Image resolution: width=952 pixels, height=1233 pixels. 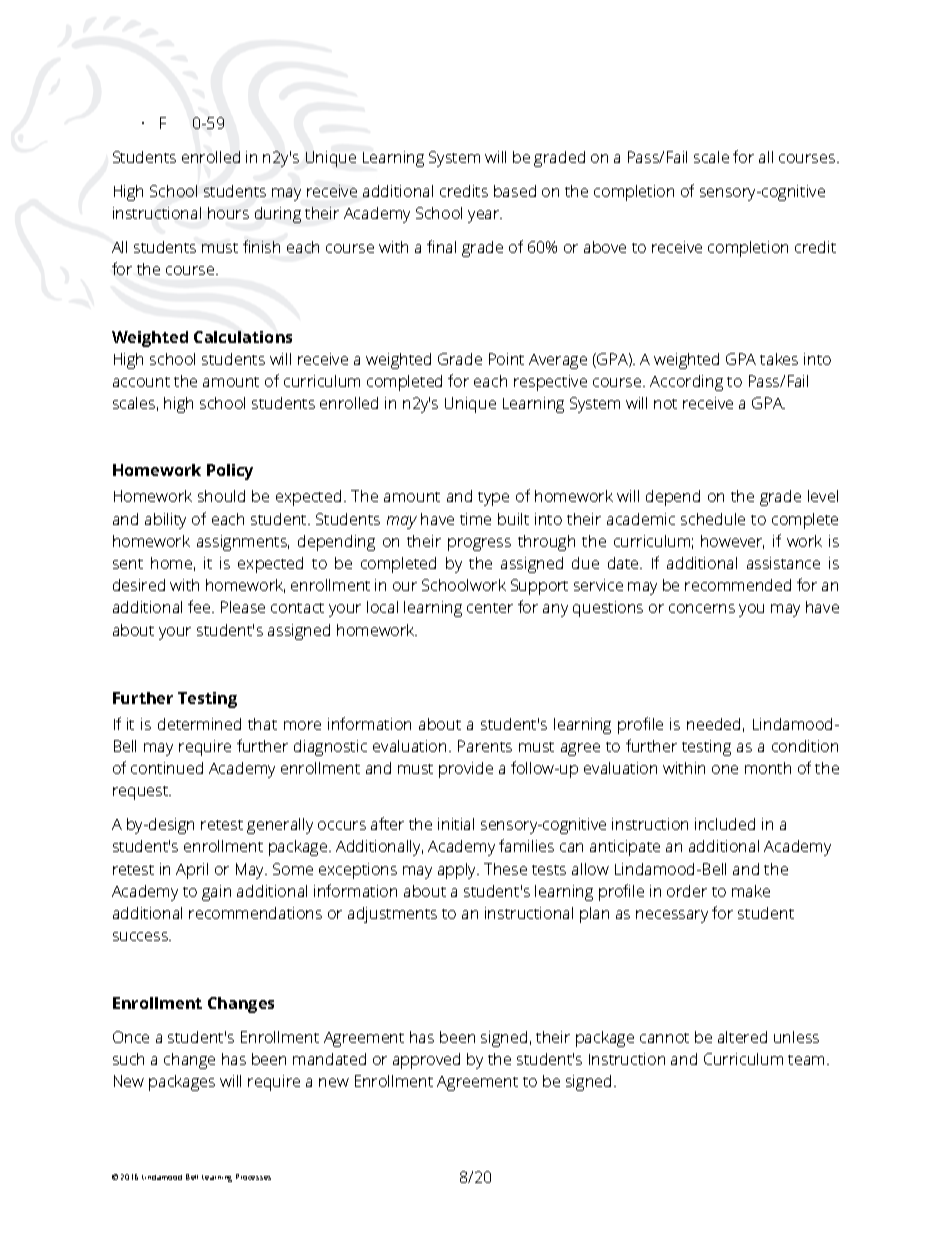 What do you see at coordinates (475, 519) in the screenshot?
I see `time` at bounding box center [475, 519].
